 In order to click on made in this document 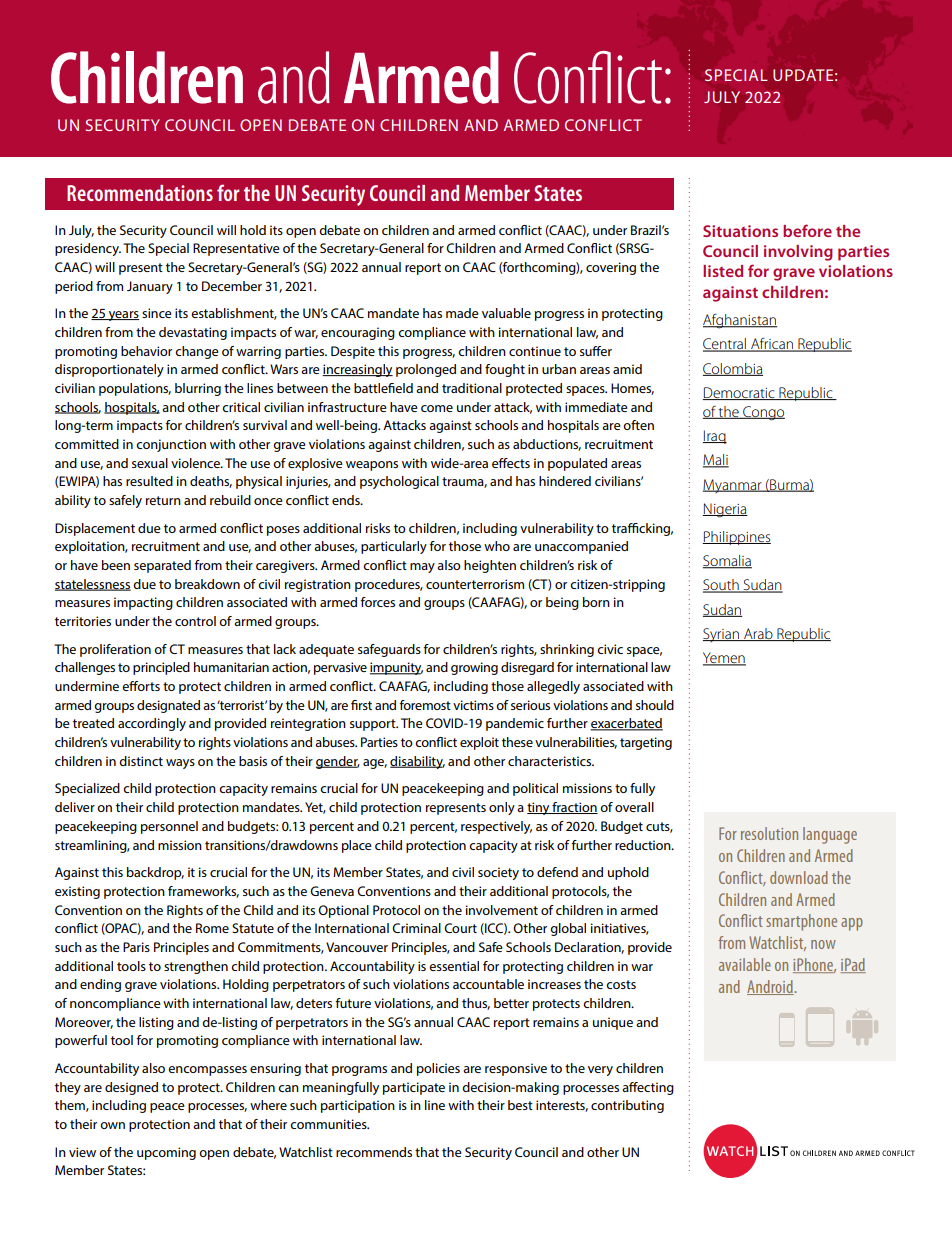, I will do `click(462, 313)`.
